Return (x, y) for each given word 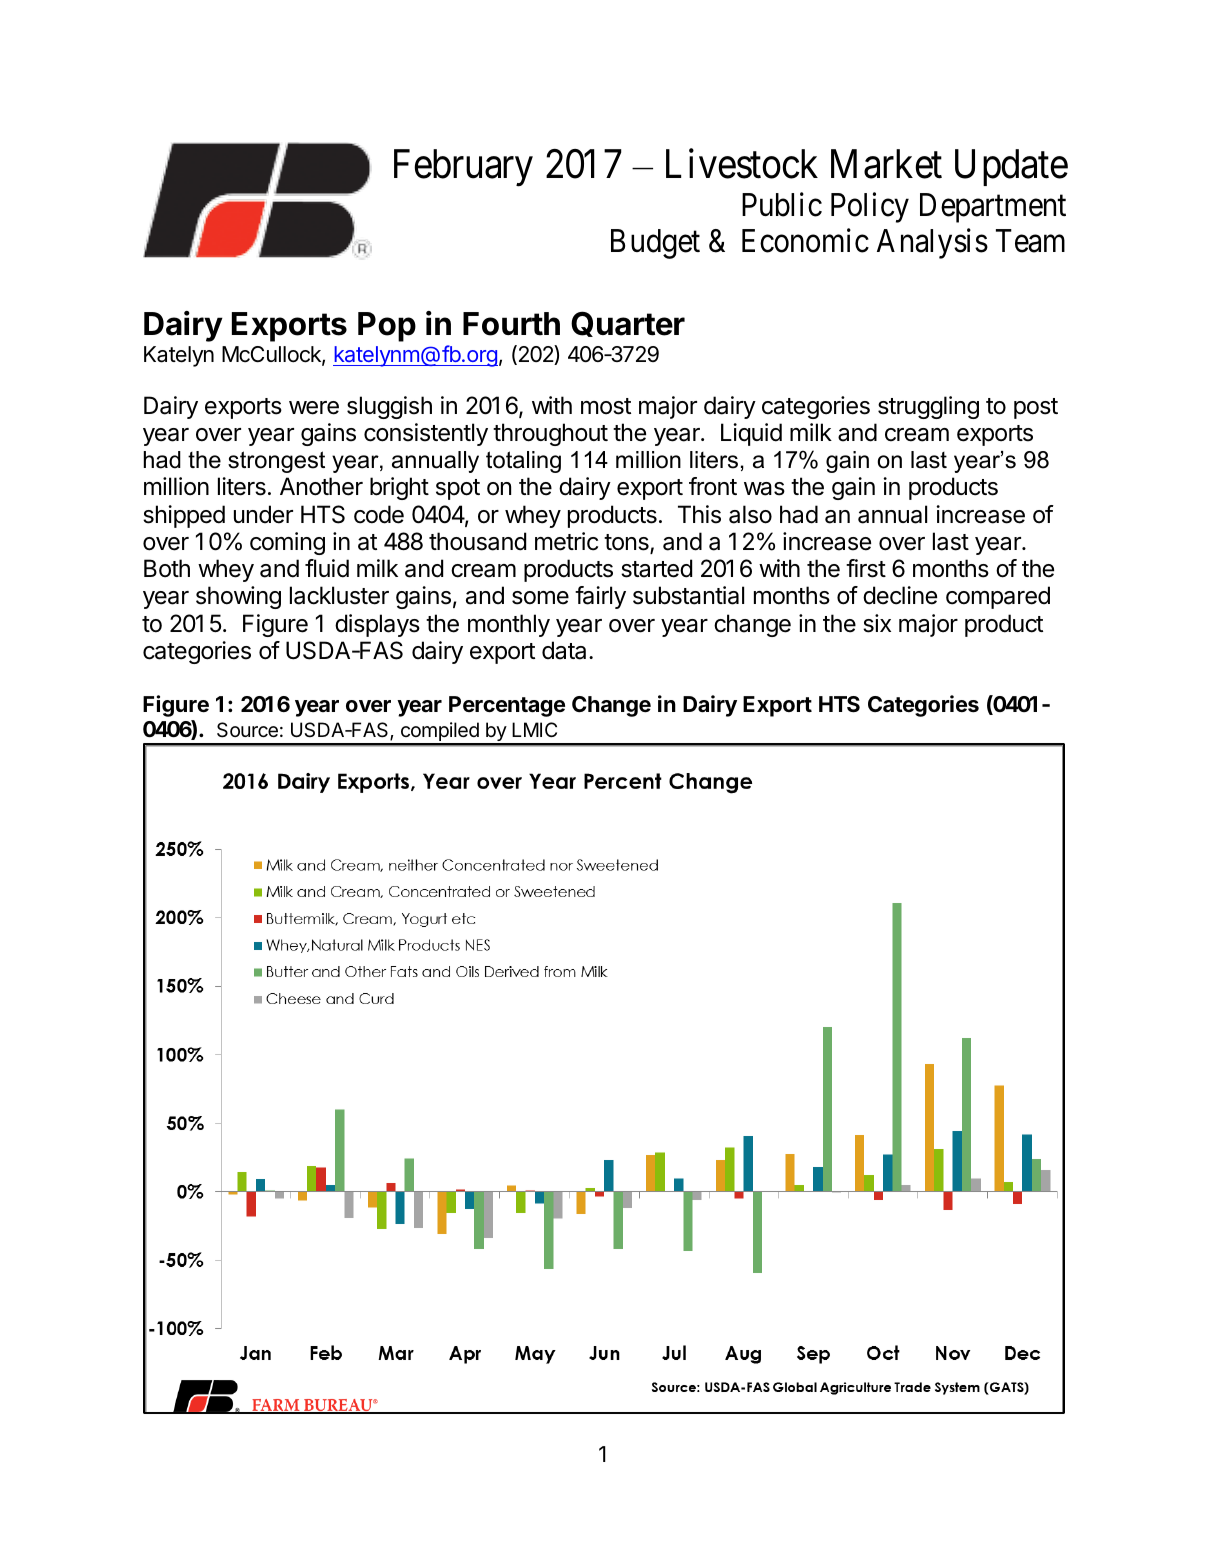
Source (247, 730)
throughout (550, 434)
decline (900, 595)
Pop (387, 327)
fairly (600, 597)
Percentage (507, 706)
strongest (276, 462)
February (463, 168)
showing (238, 597)
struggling (928, 407)
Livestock (742, 164)
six (877, 623)
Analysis (932, 244)
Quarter (628, 324)
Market (886, 164)
